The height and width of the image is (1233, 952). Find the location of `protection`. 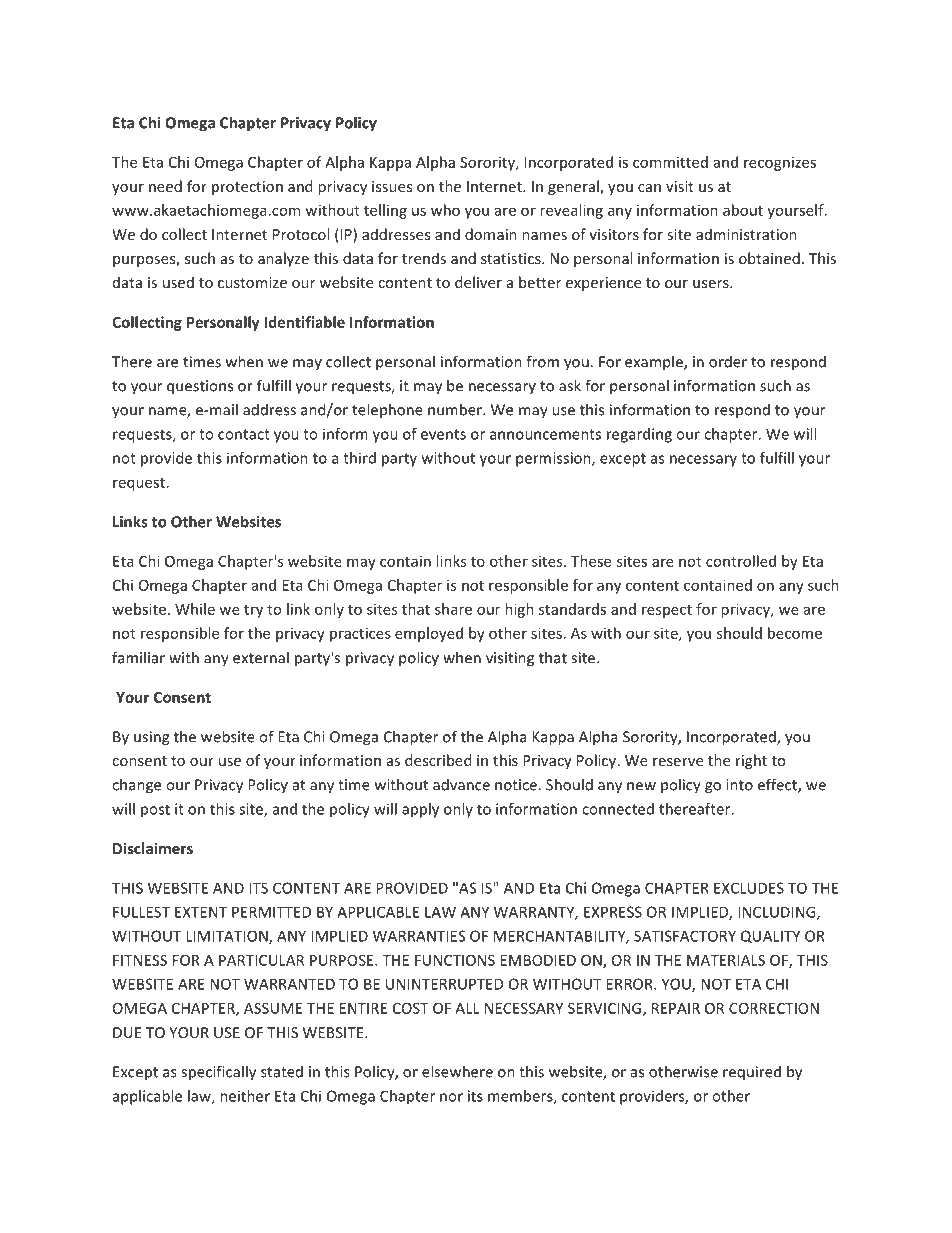

protection is located at coordinates (247, 188).
